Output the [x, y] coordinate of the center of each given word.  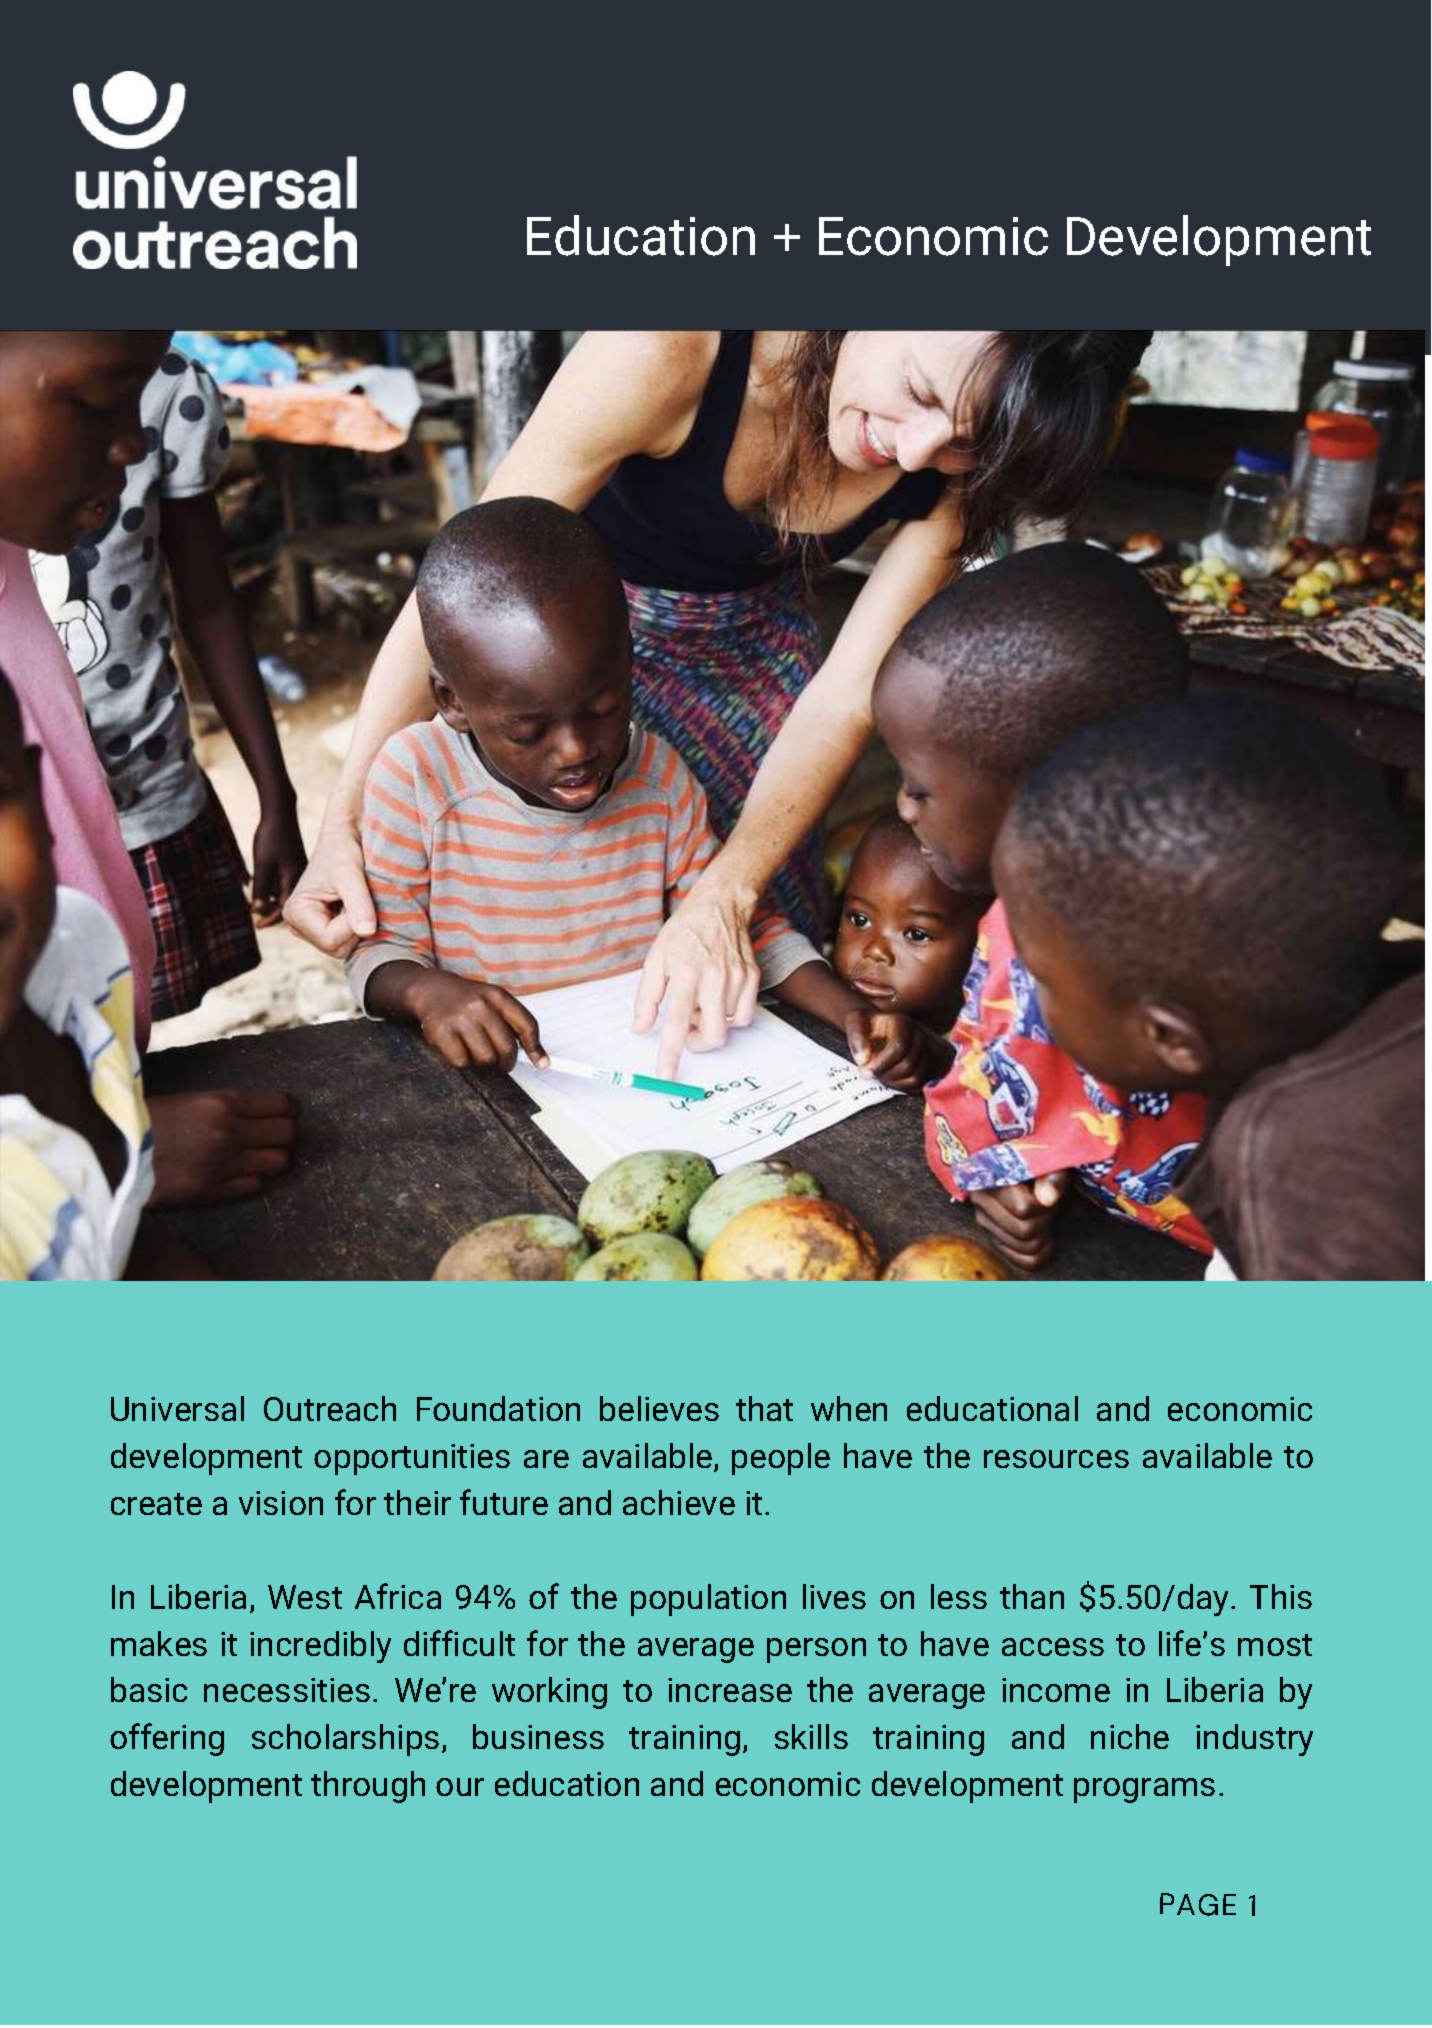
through [368, 1787]
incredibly [320, 1647]
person [816, 1650]
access [1053, 1647]
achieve [679, 1502]
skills [811, 1736]
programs [1144, 1790]
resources [1056, 1459]
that [764, 1408]
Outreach [330, 1408]
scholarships [345, 1740]
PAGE [1198, 1904]
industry [1254, 1740]
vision [281, 1503]
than [1032, 1596]
